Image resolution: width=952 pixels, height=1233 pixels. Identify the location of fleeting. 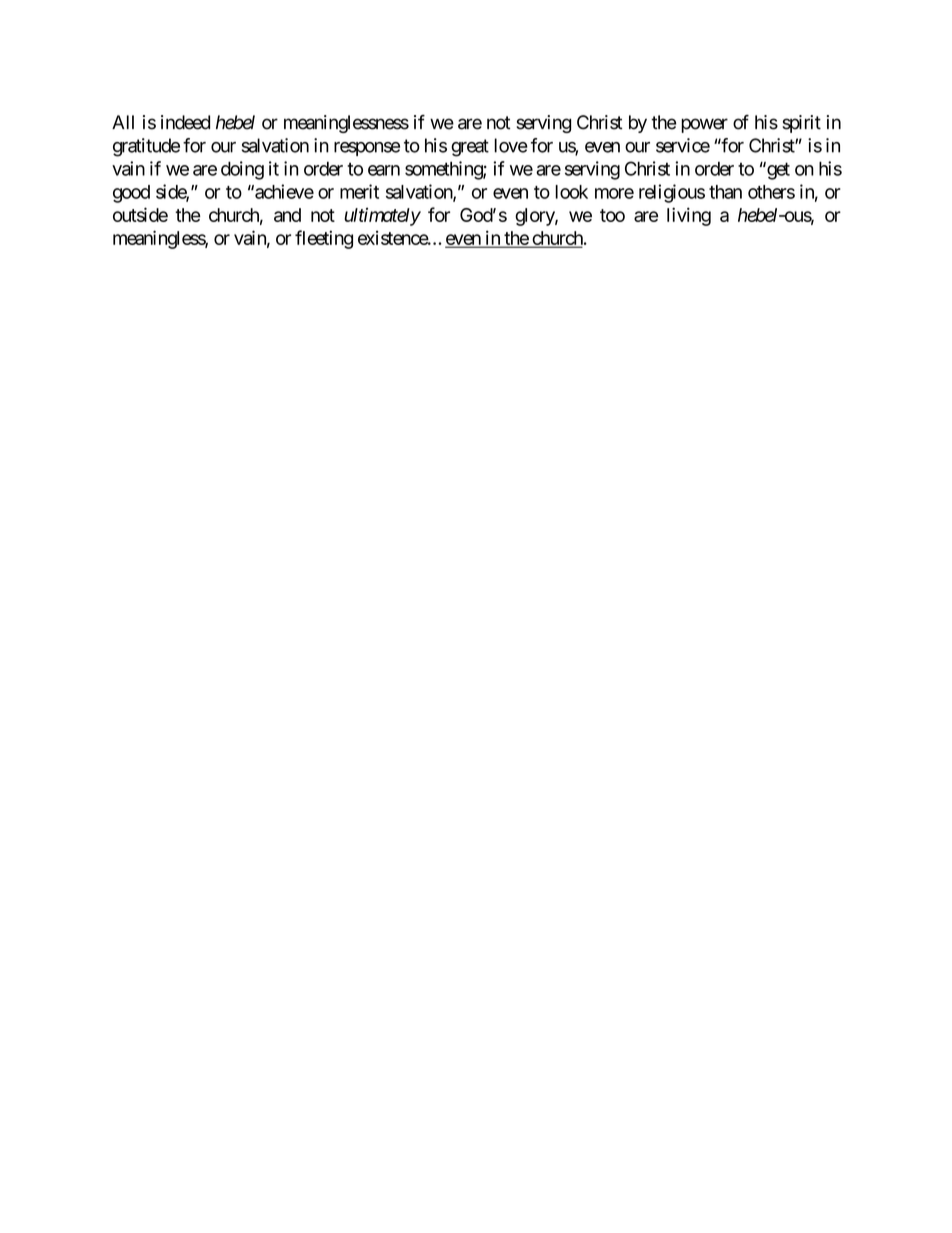
(324, 239).
